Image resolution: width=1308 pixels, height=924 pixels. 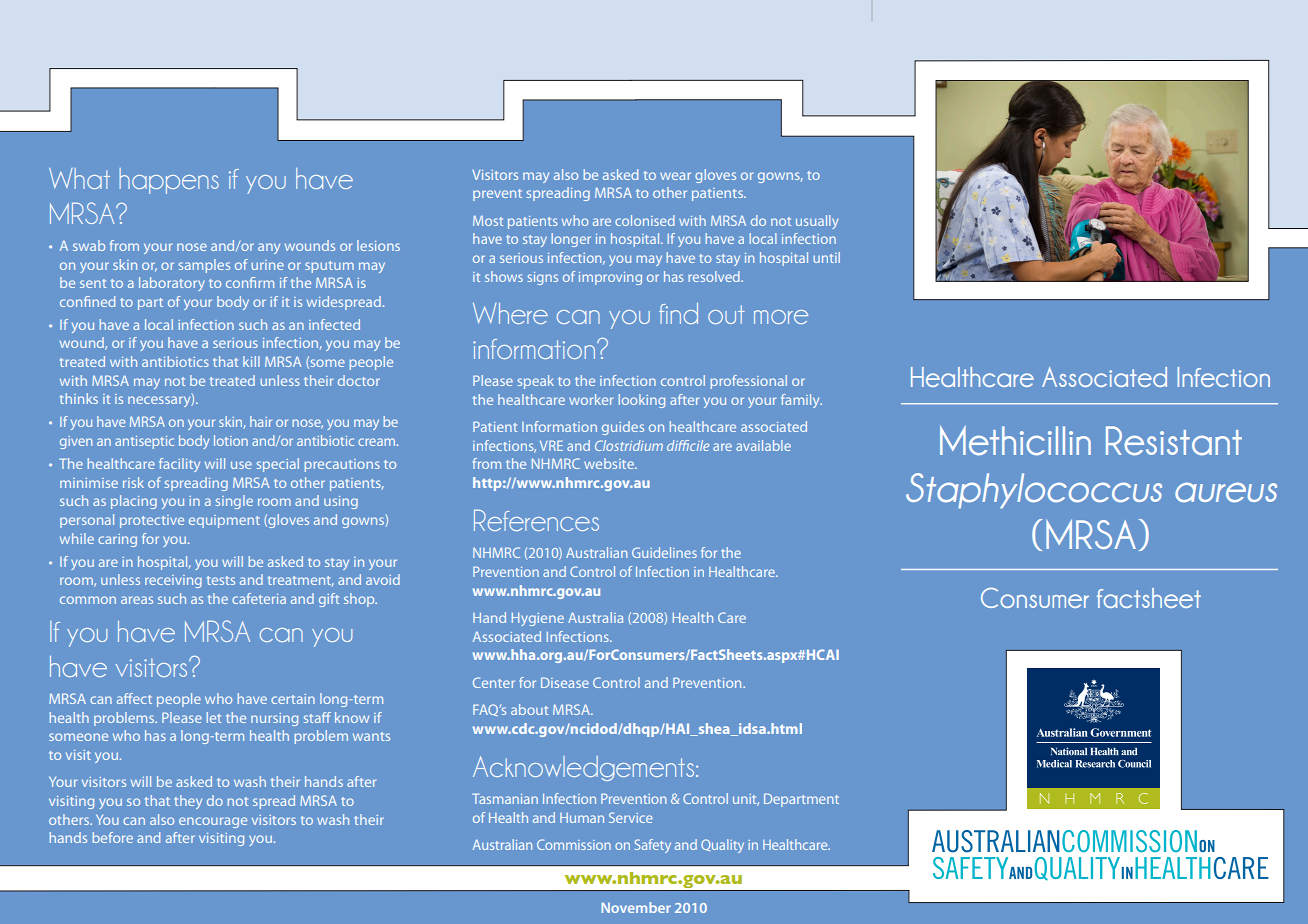 I want to click on Quality, so click(x=722, y=846).
